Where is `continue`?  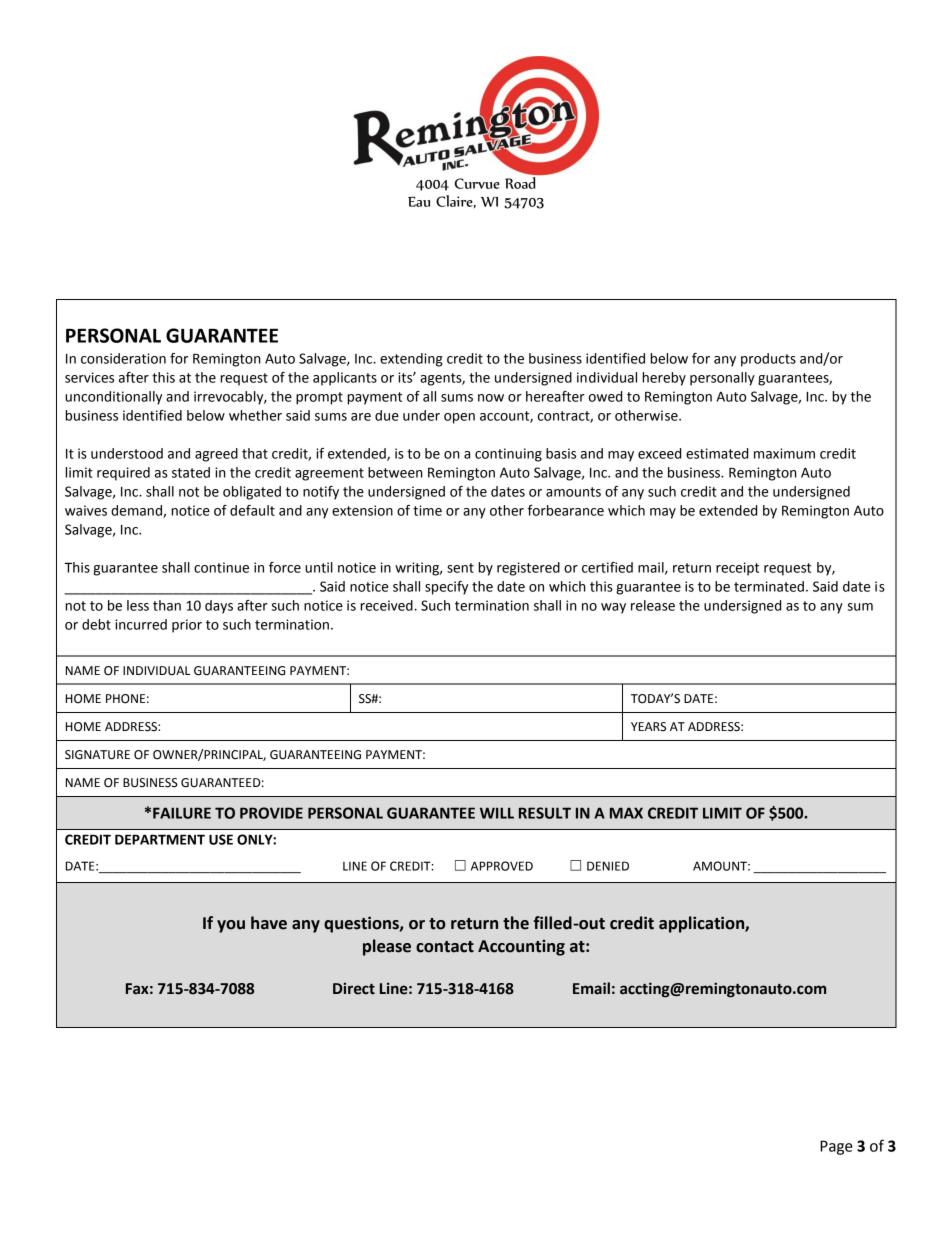 continue is located at coordinates (221, 567).
